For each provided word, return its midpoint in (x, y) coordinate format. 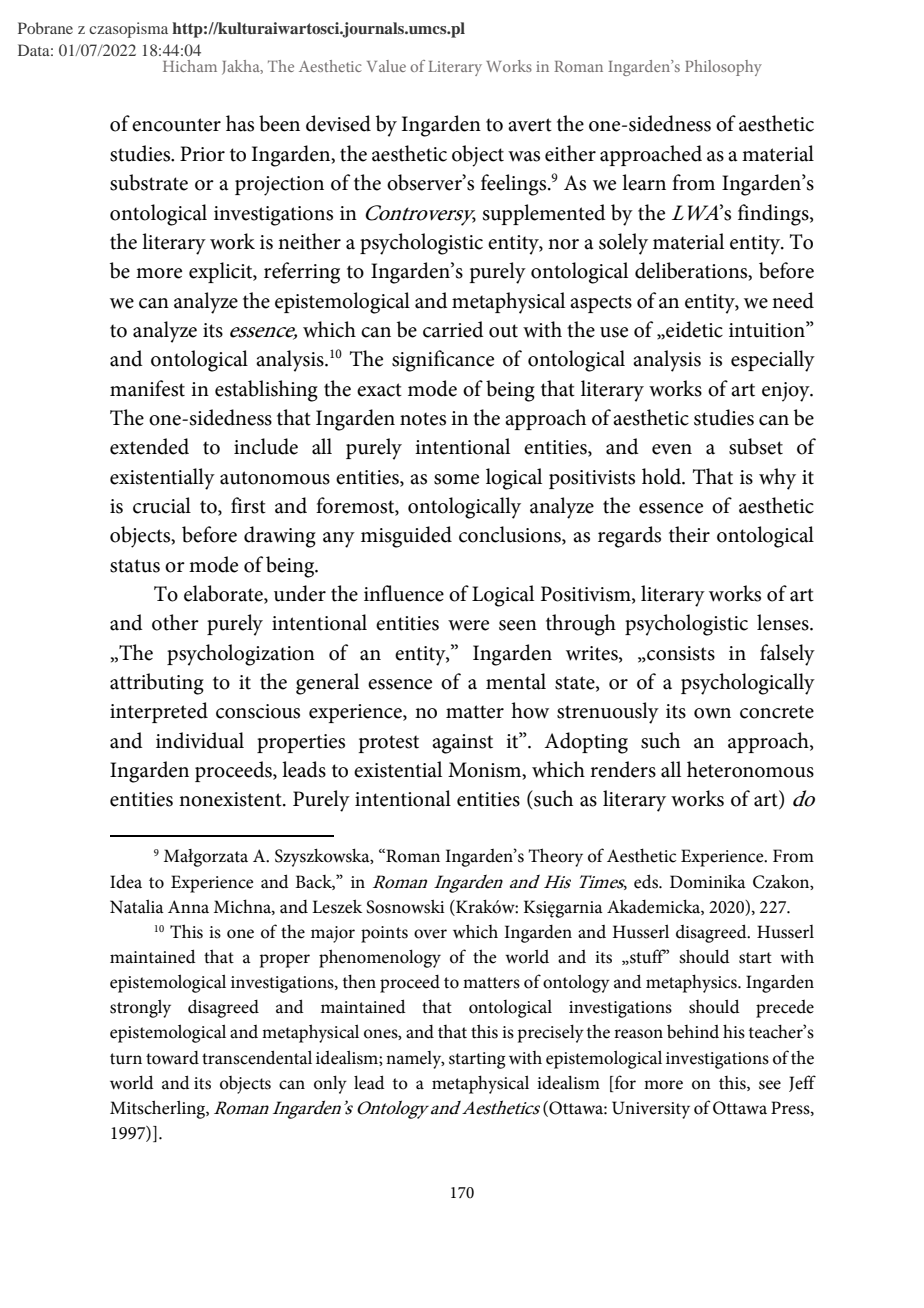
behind (693, 1031)
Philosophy (723, 68)
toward (172, 1058)
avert (530, 125)
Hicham (190, 66)
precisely (551, 1033)
